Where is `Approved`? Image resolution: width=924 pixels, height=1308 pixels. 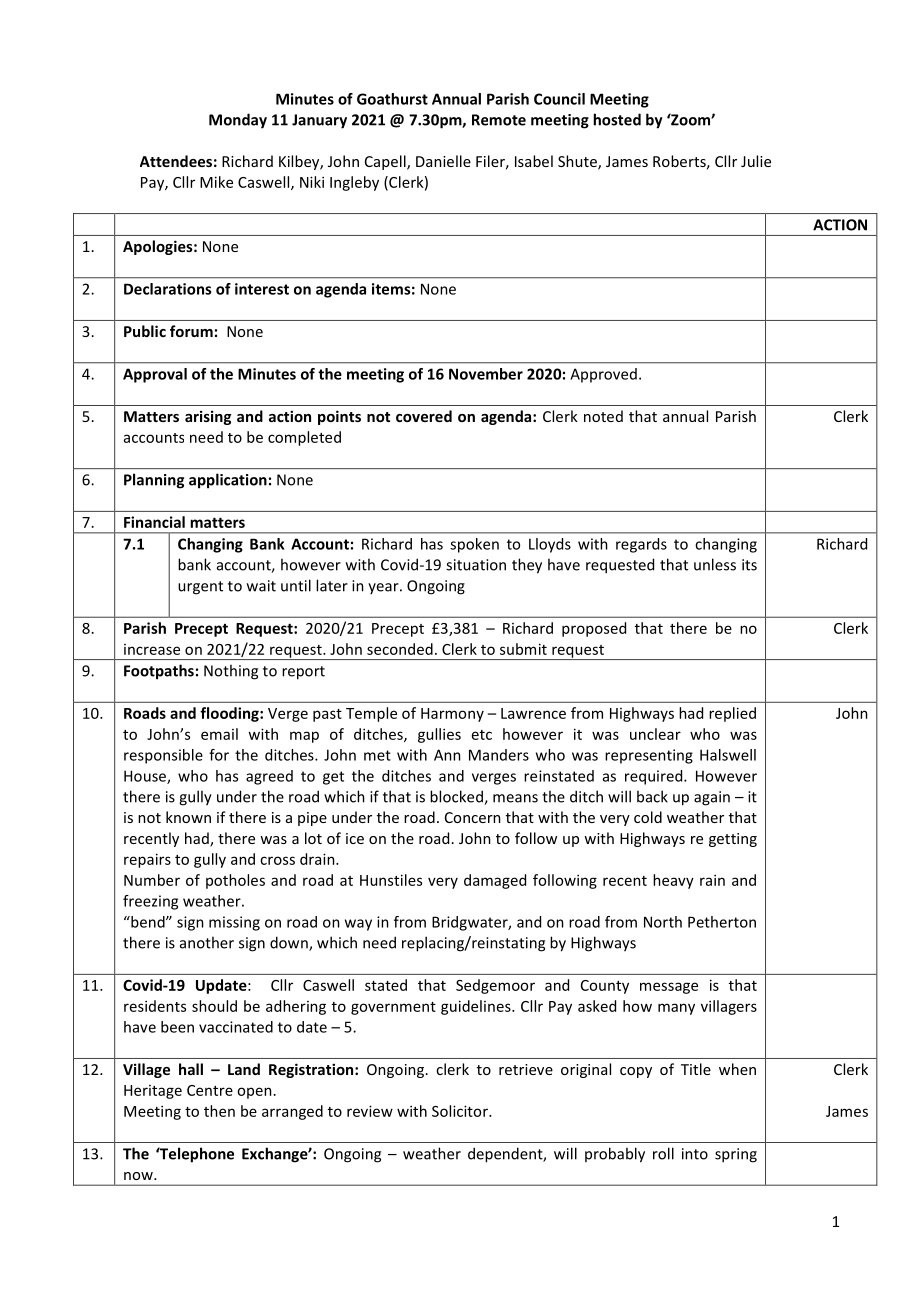 Approved is located at coordinates (603, 375).
